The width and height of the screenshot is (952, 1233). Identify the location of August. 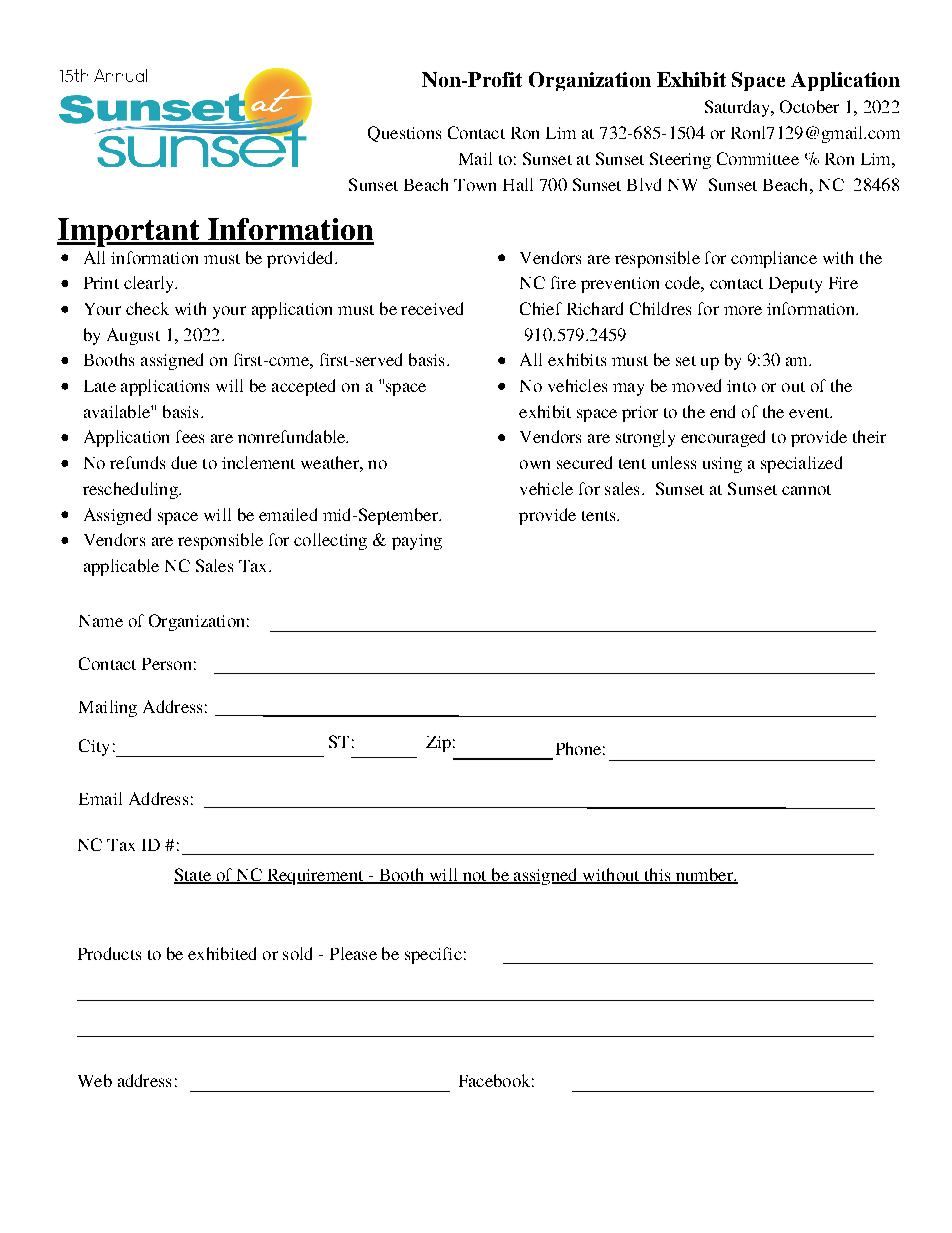
(133, 336).
